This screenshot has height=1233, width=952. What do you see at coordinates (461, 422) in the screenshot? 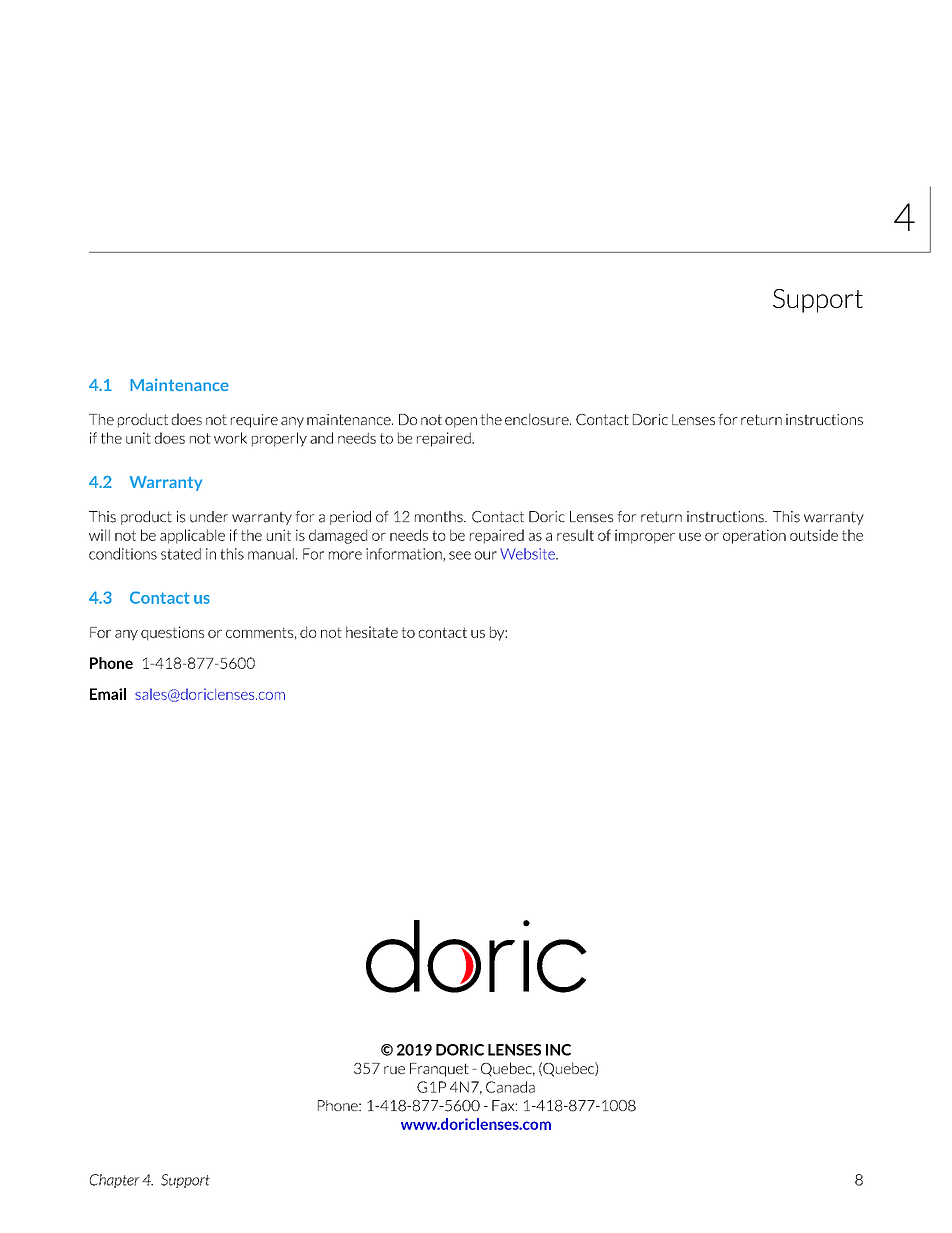
I see `open` at bounding box center [461, 422].
